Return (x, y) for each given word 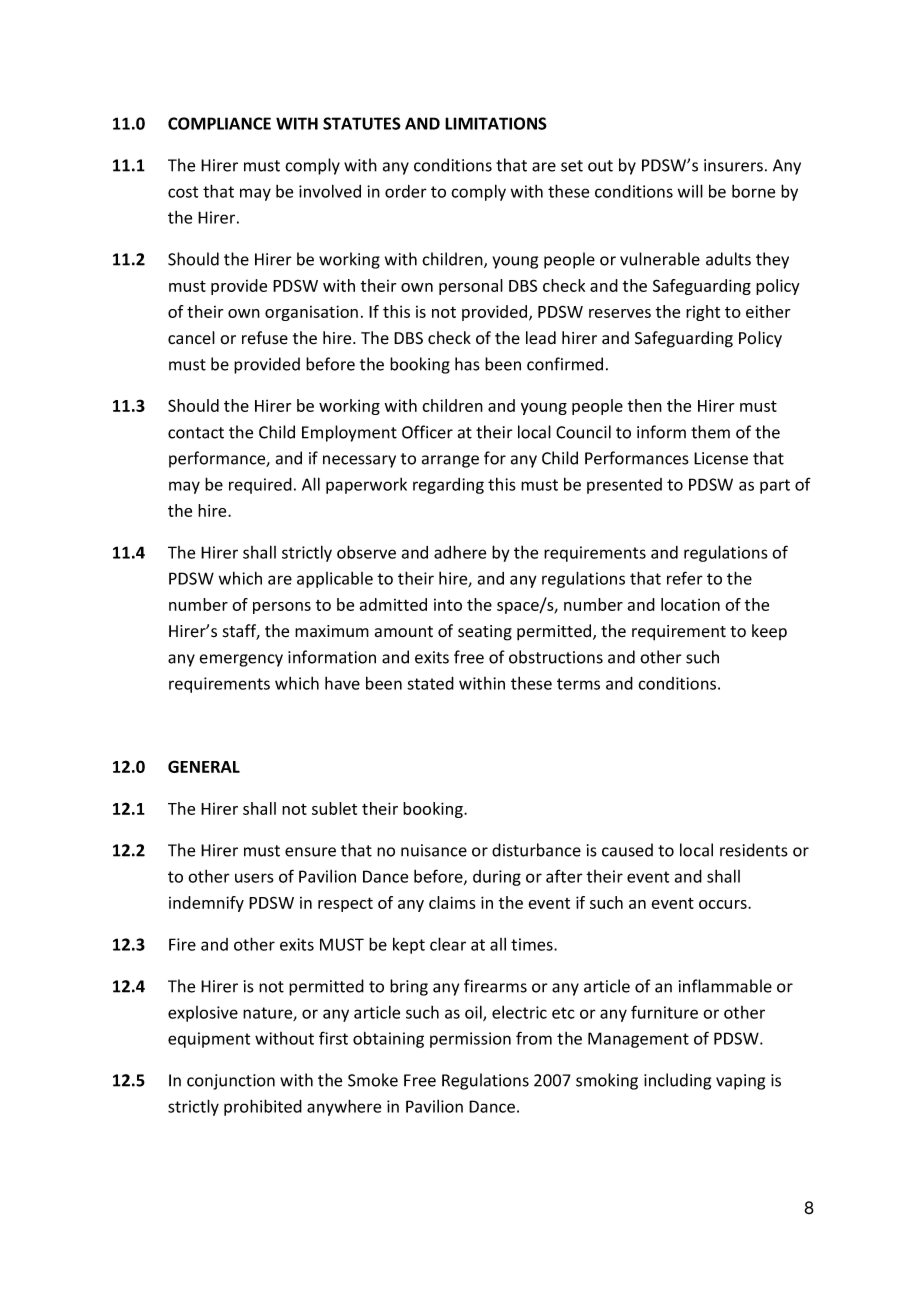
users (254, 878)
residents (754, 850)
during (497, 878)
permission (470, 1040)
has (467, 364)
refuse (265, 338)
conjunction (231, 1082)
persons (282, 608)
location (690, 604)
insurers (733, 165)
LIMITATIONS (496, 123)
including (677, 1081)
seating (485, 633)
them (710, 432)
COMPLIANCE (219, 123)
